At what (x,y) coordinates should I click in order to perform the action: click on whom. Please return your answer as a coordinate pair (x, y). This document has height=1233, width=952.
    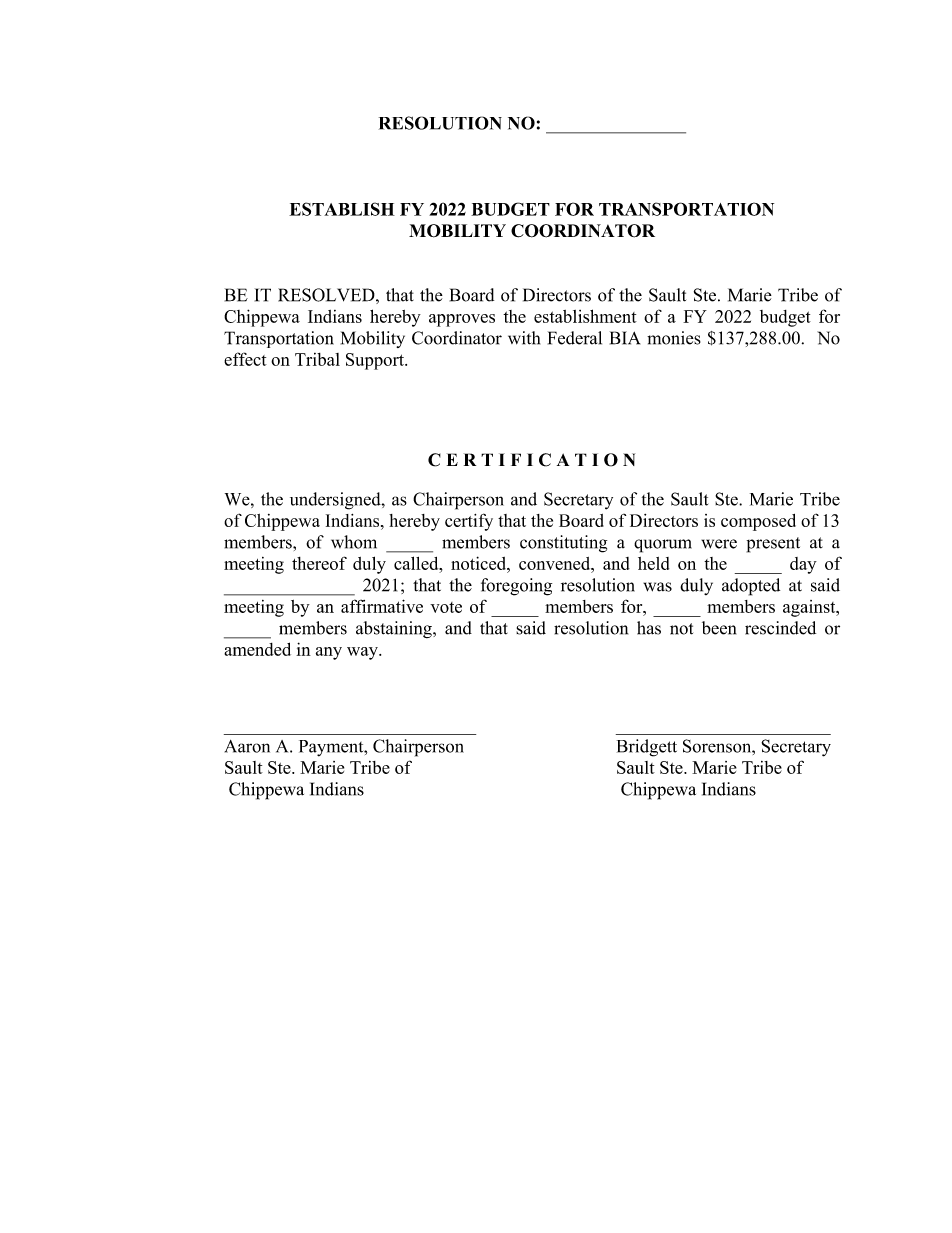
    Looking at the image, I should click on (354, 542).
